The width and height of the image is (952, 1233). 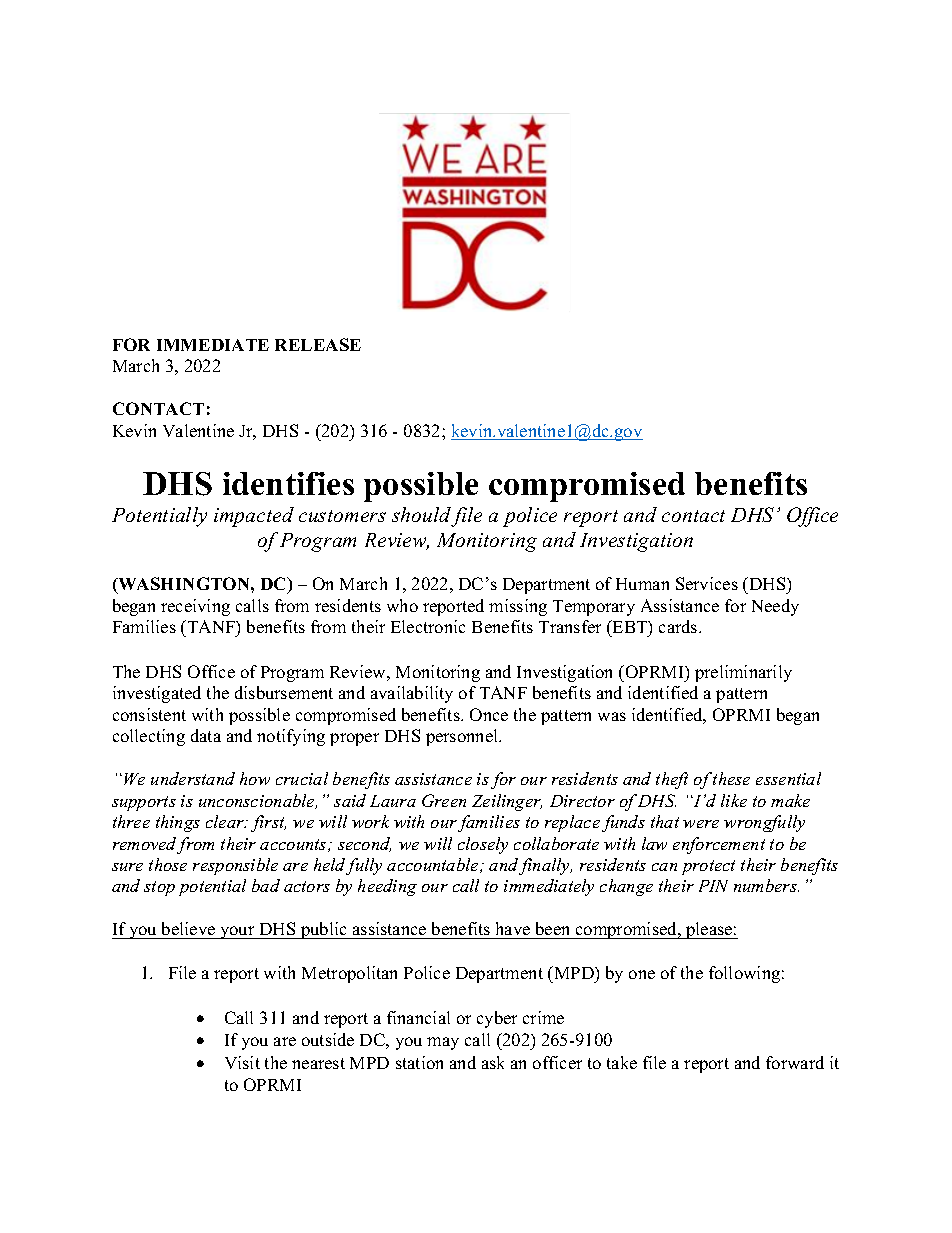 I want to click on identifies, so click(x=288, y=483).
